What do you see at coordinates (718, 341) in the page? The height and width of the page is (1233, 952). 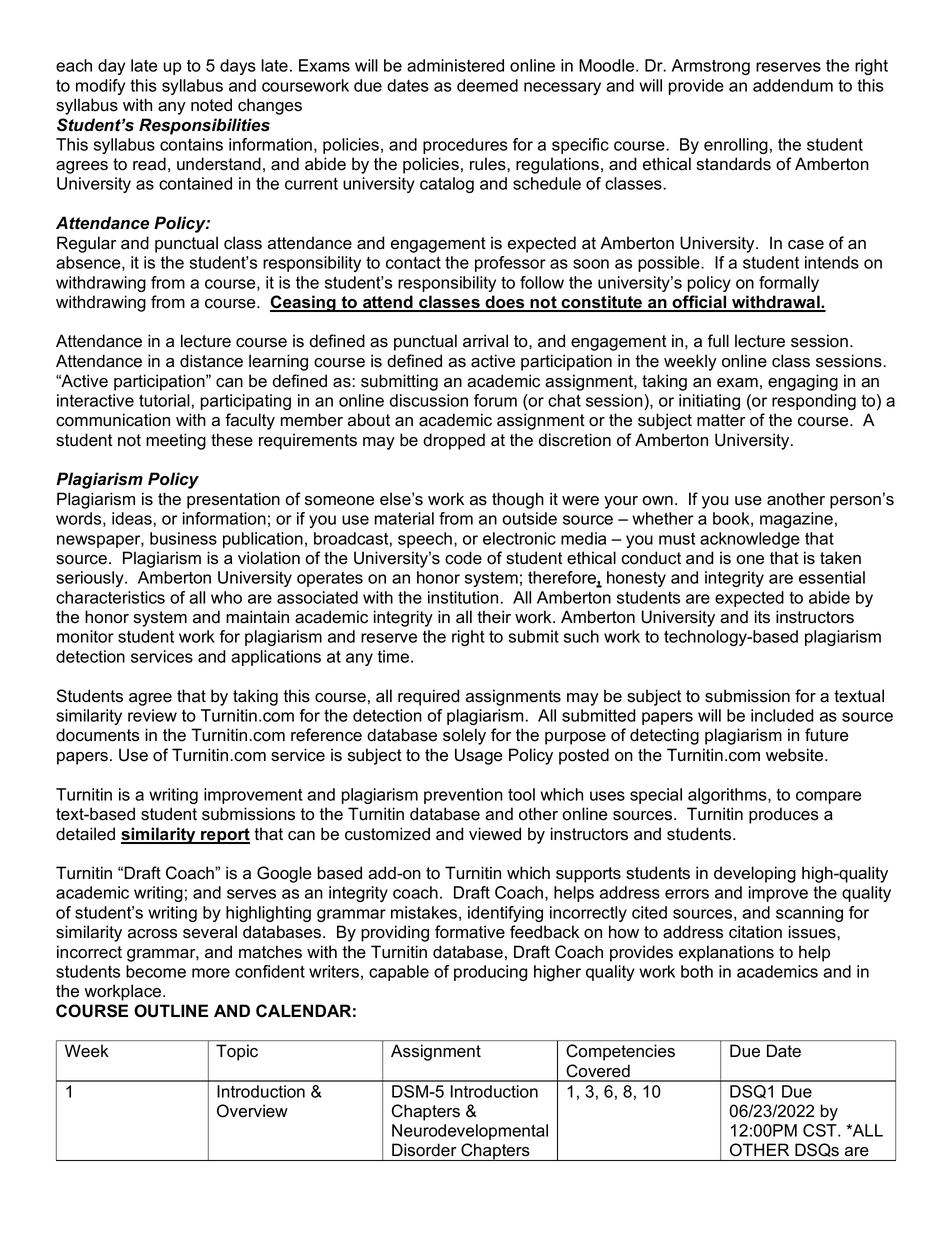 I see `full` at bounding box center [718, 341].
